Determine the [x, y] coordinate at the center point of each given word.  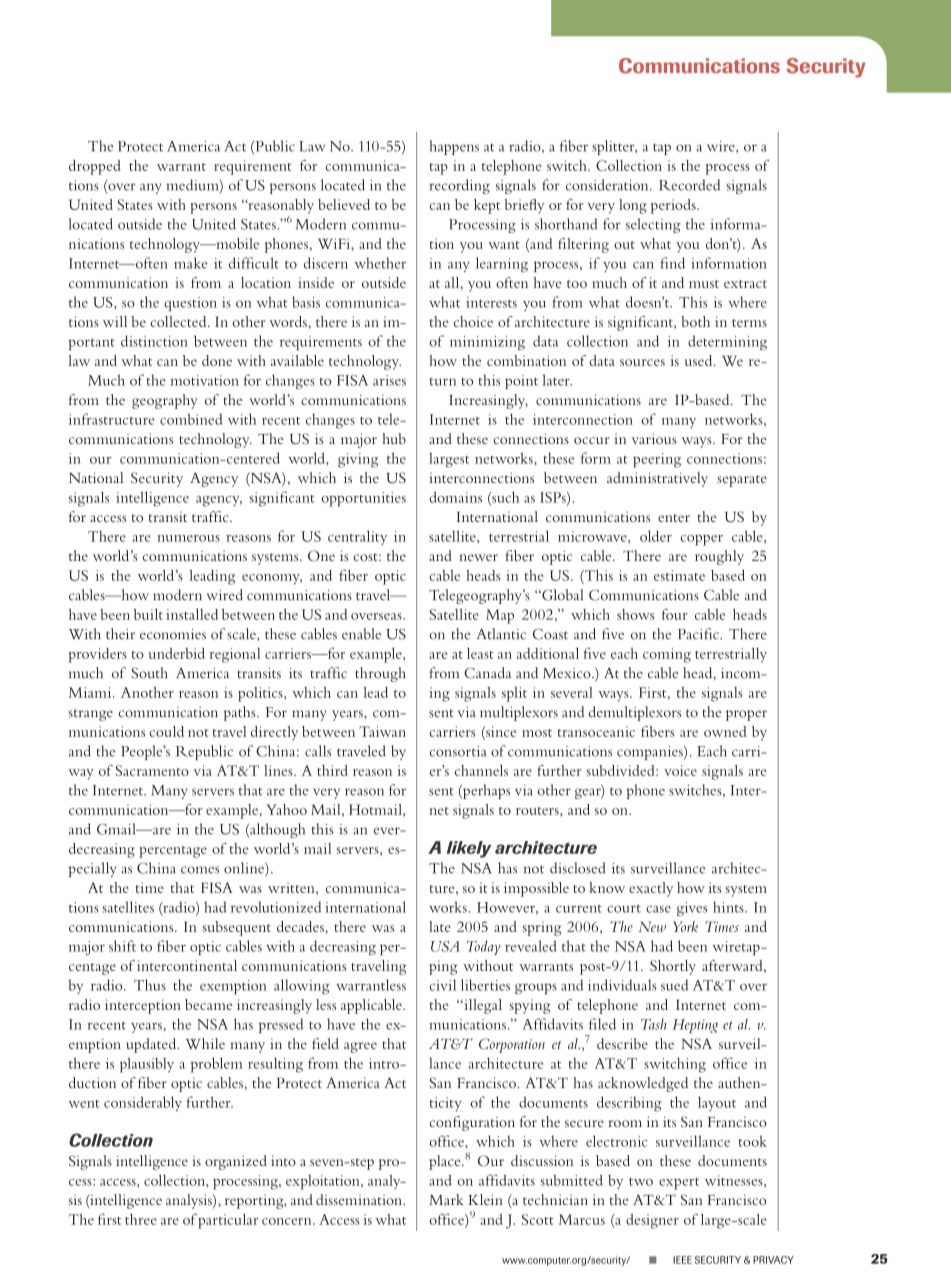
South [150, 673]
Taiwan [382, 731]
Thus [150, 985]
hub [394, 438]
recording [459, 186]
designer [652, 1221]
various [654, 438]
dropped [95, 167]
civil [442, 985]
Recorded [689, 185]
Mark [446, 1199]
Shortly [673, 967]
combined [191, 419]
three [141, 1219]
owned [725, 731]
